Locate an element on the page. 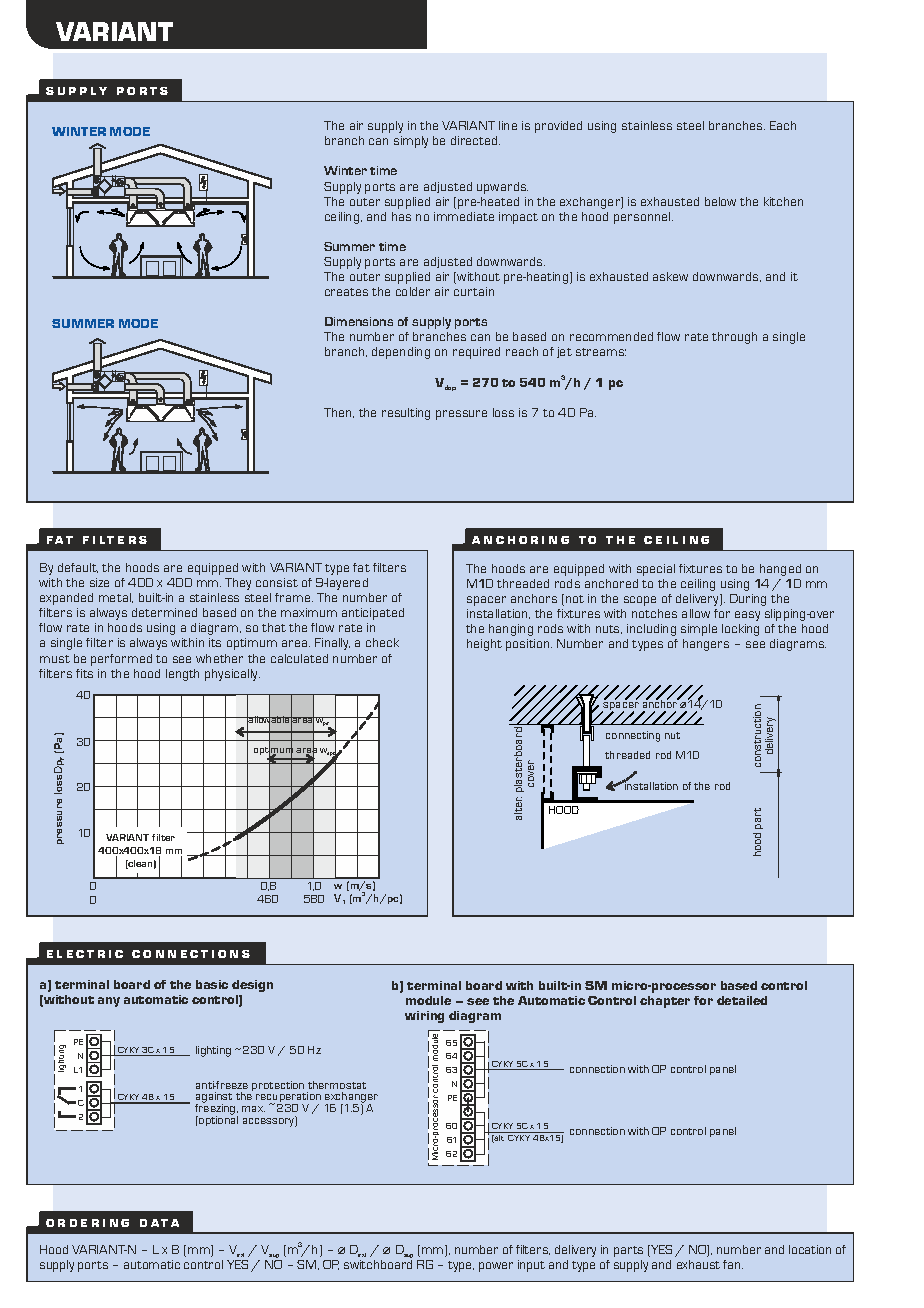 The height and width of the document is (1308, 924). recuperation is located at coordinates (288, 1099).
